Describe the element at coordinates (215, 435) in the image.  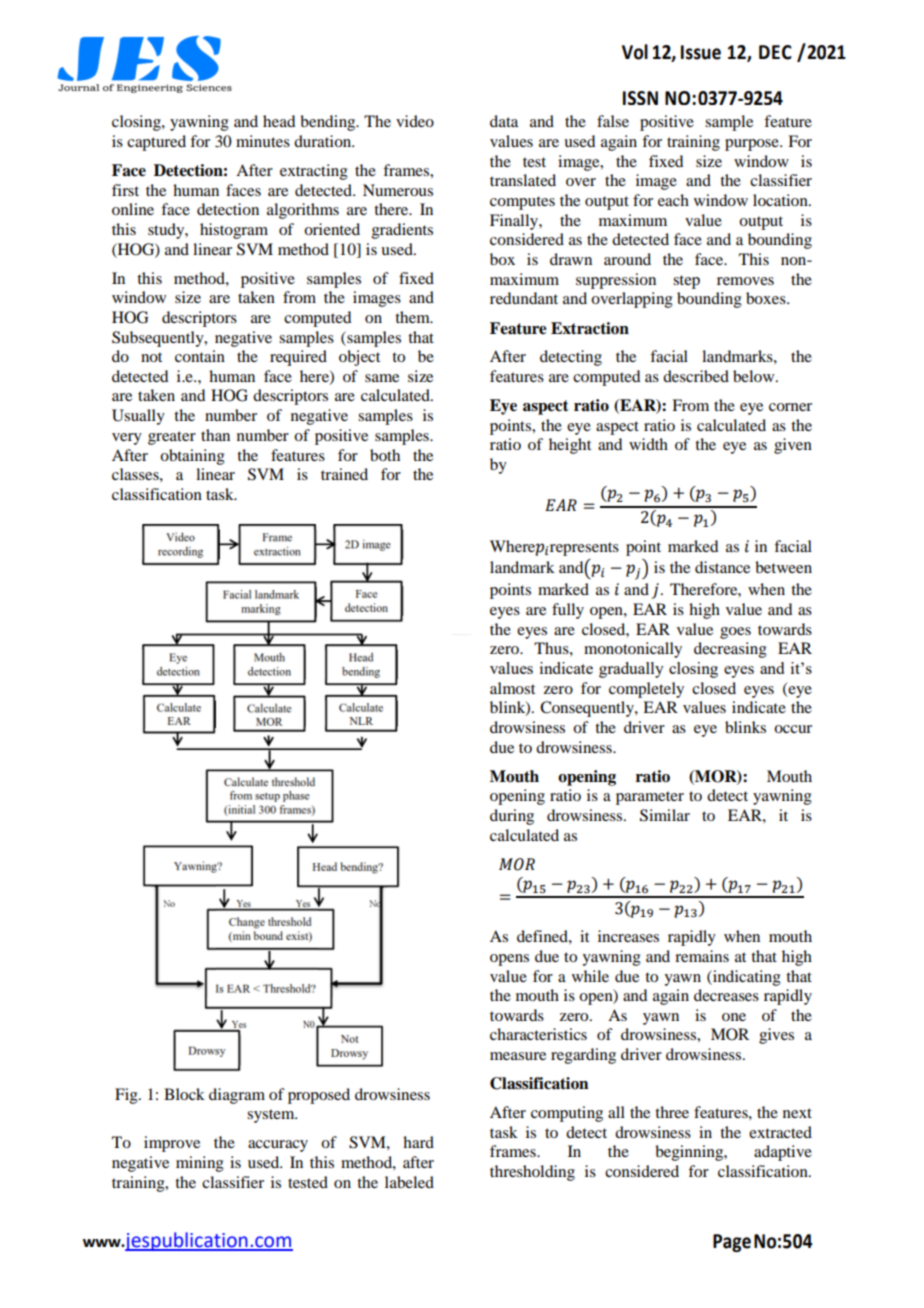
I see `than` at that location.
